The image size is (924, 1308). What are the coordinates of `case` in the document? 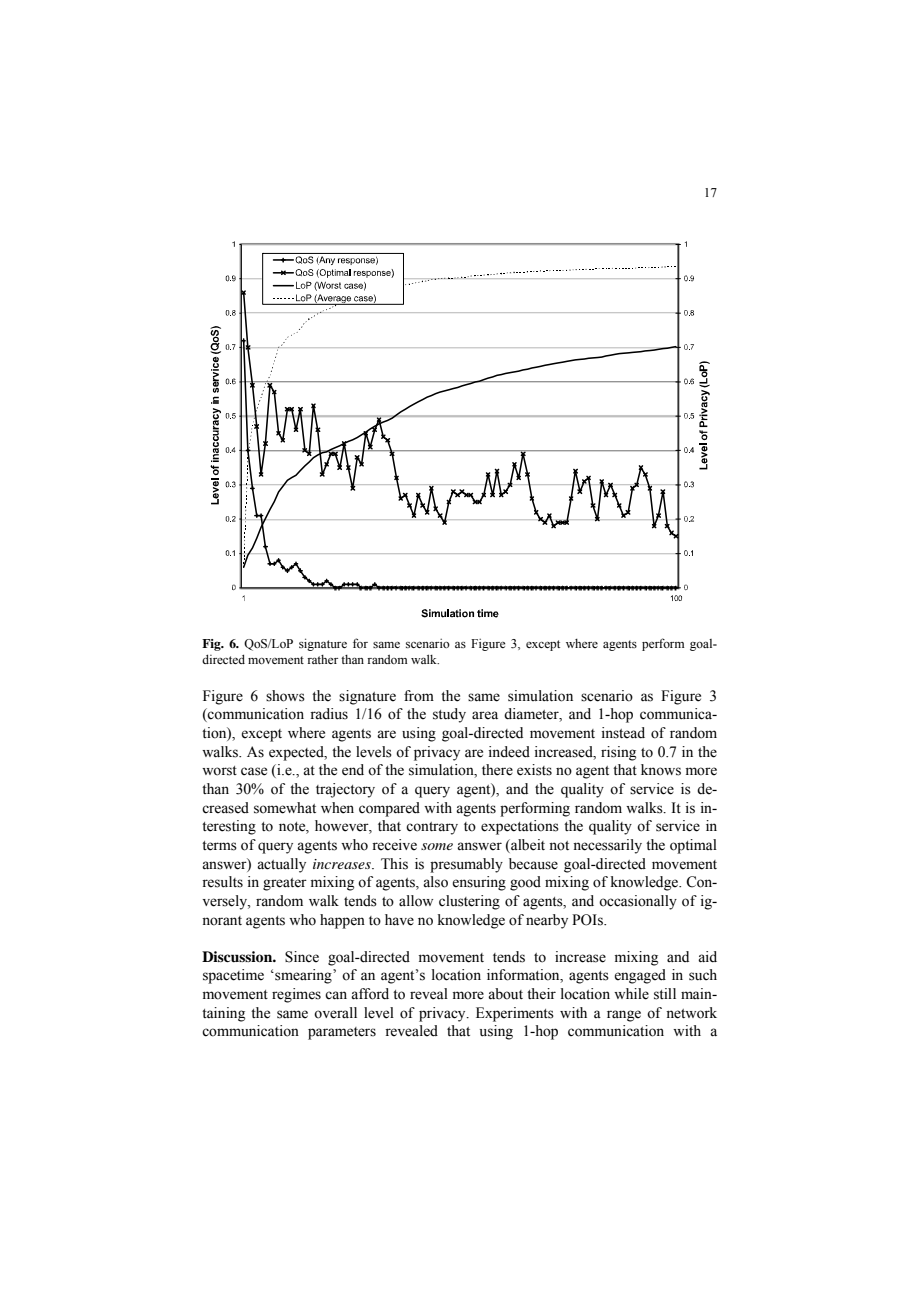 It's located at (254, 771).
